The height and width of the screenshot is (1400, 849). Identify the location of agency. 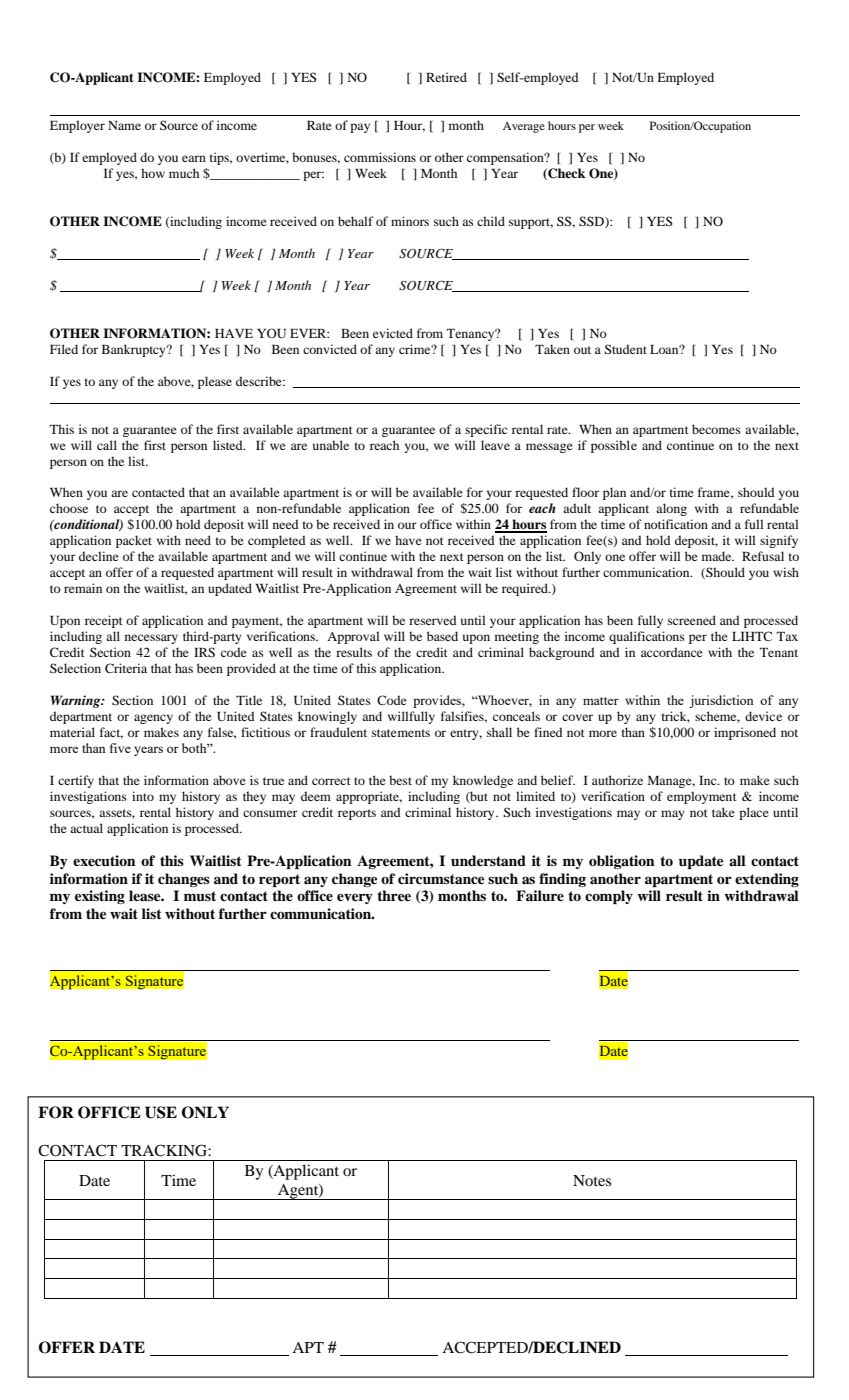
(153, 719).
